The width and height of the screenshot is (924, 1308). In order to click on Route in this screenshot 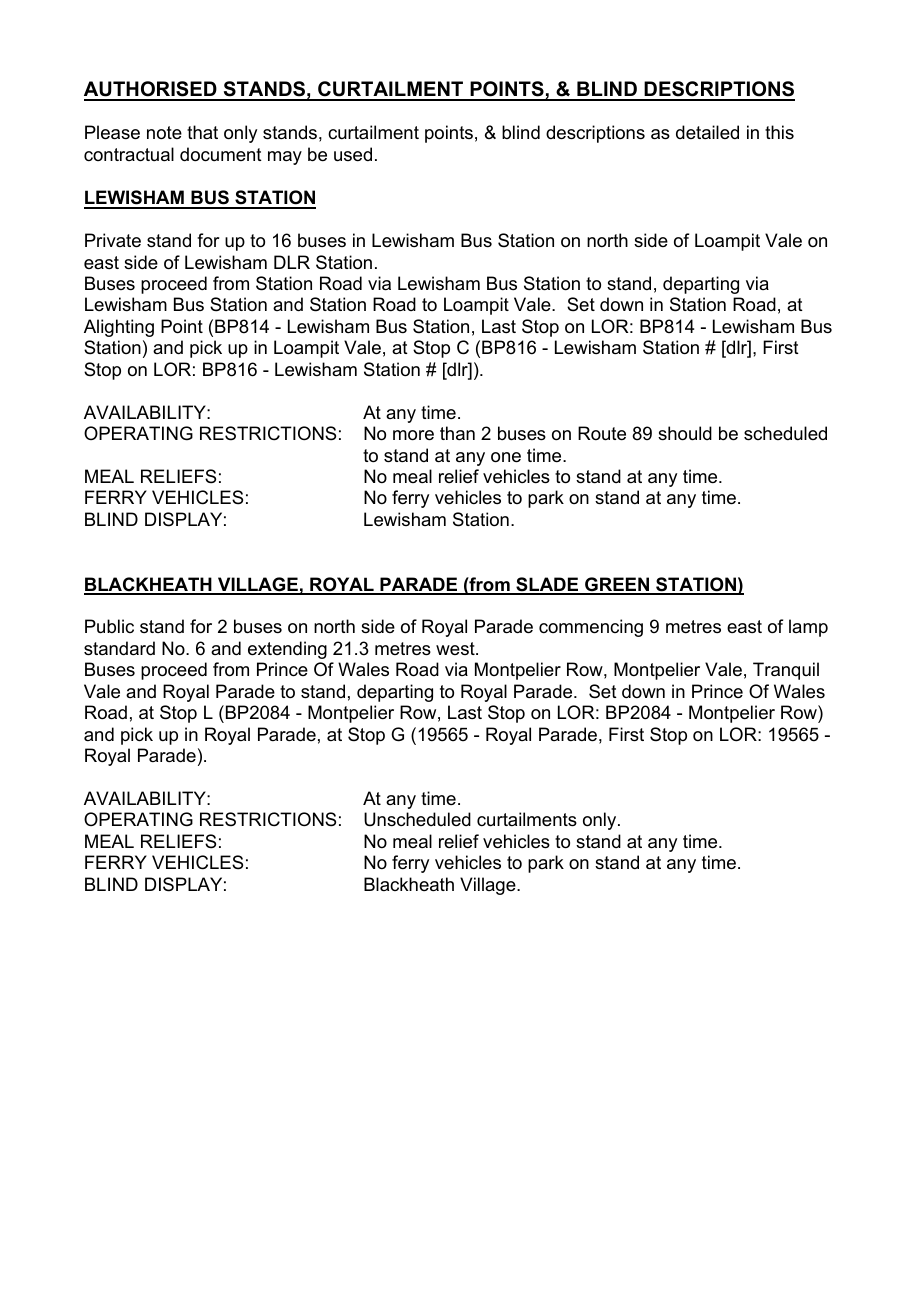, I will do `click(602, 433)`.
